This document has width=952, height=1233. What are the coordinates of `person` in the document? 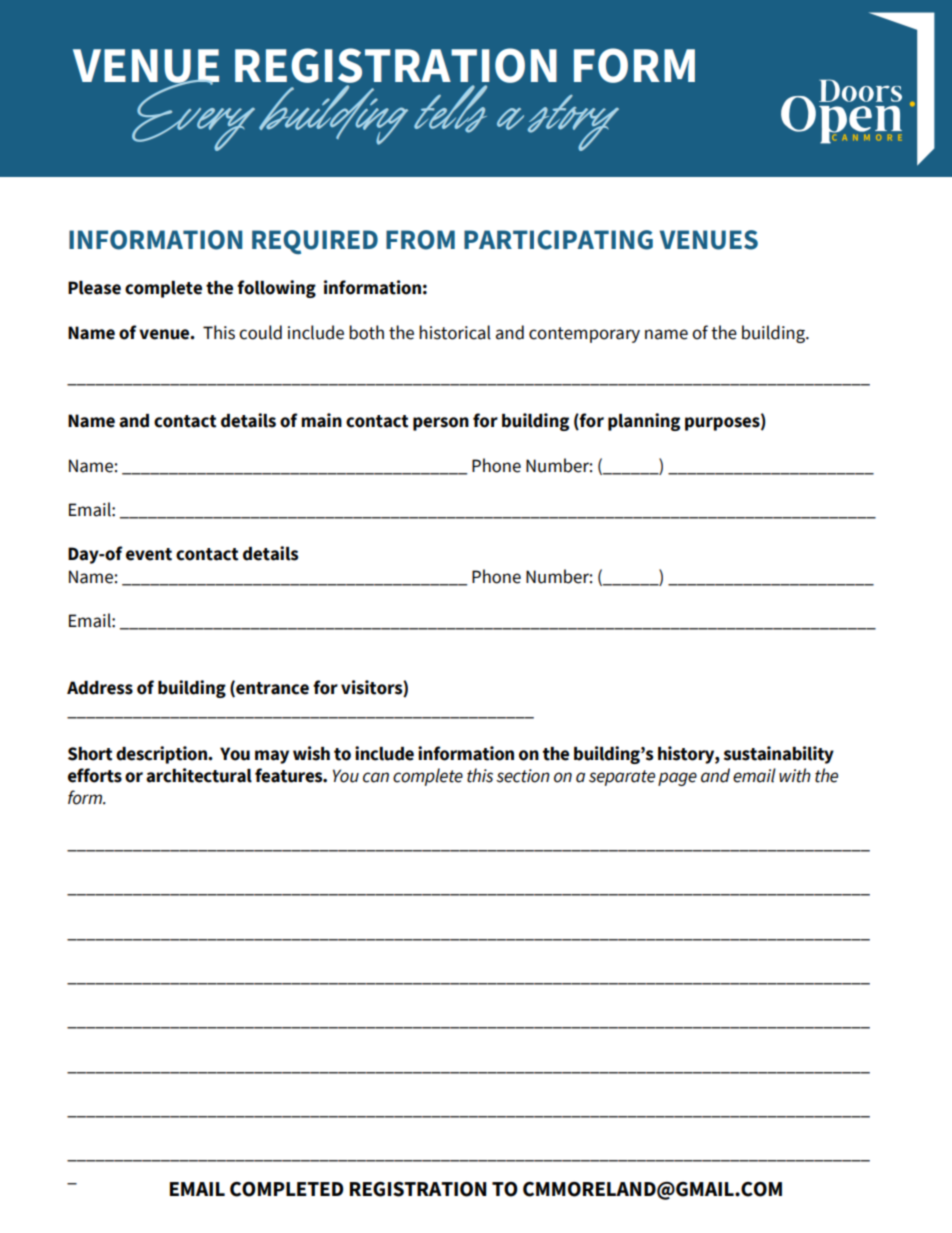 It's located at (441, 424).
